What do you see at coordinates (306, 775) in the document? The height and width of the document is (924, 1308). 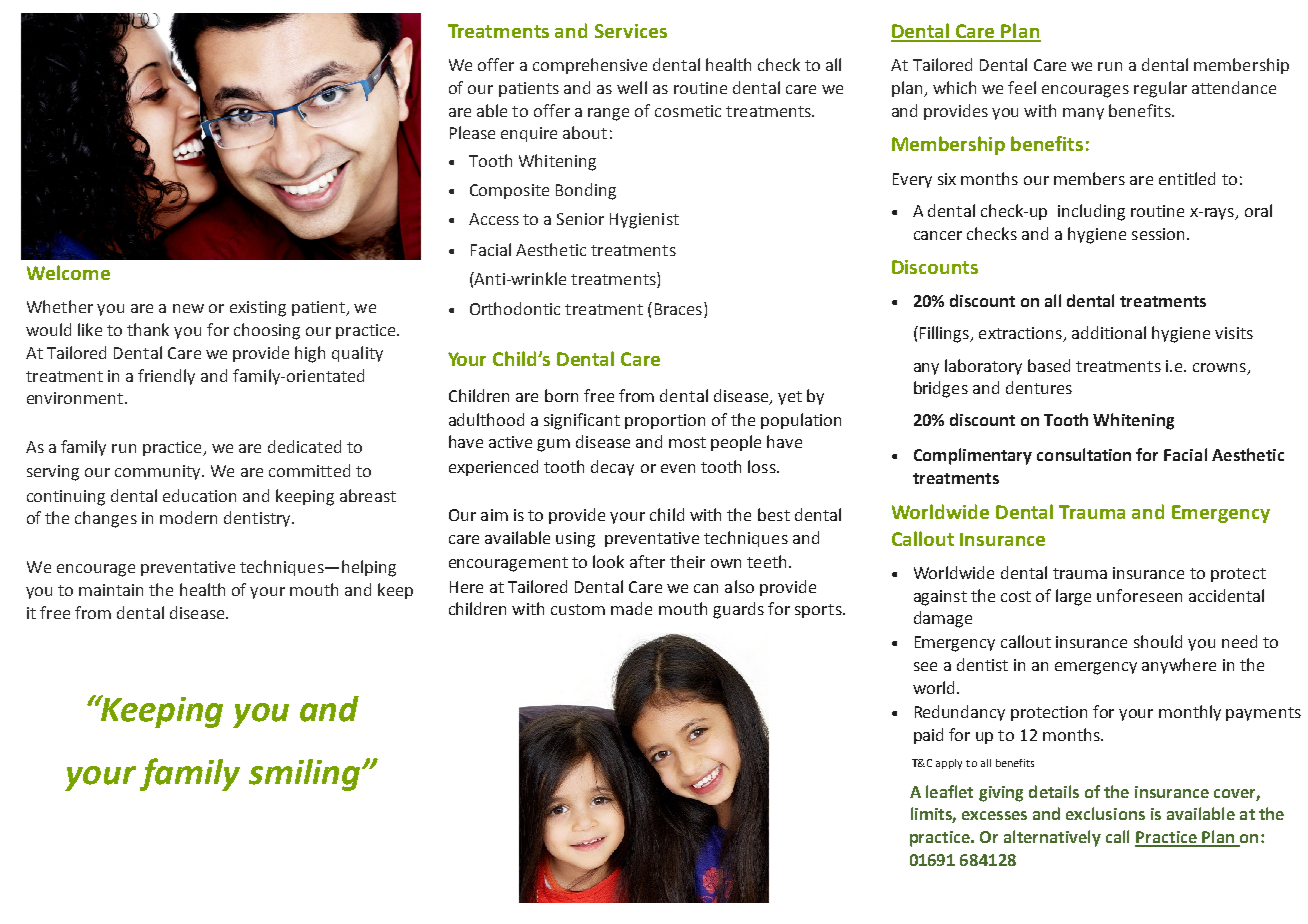 I see `smiling` at bounding box center [306, 775].
